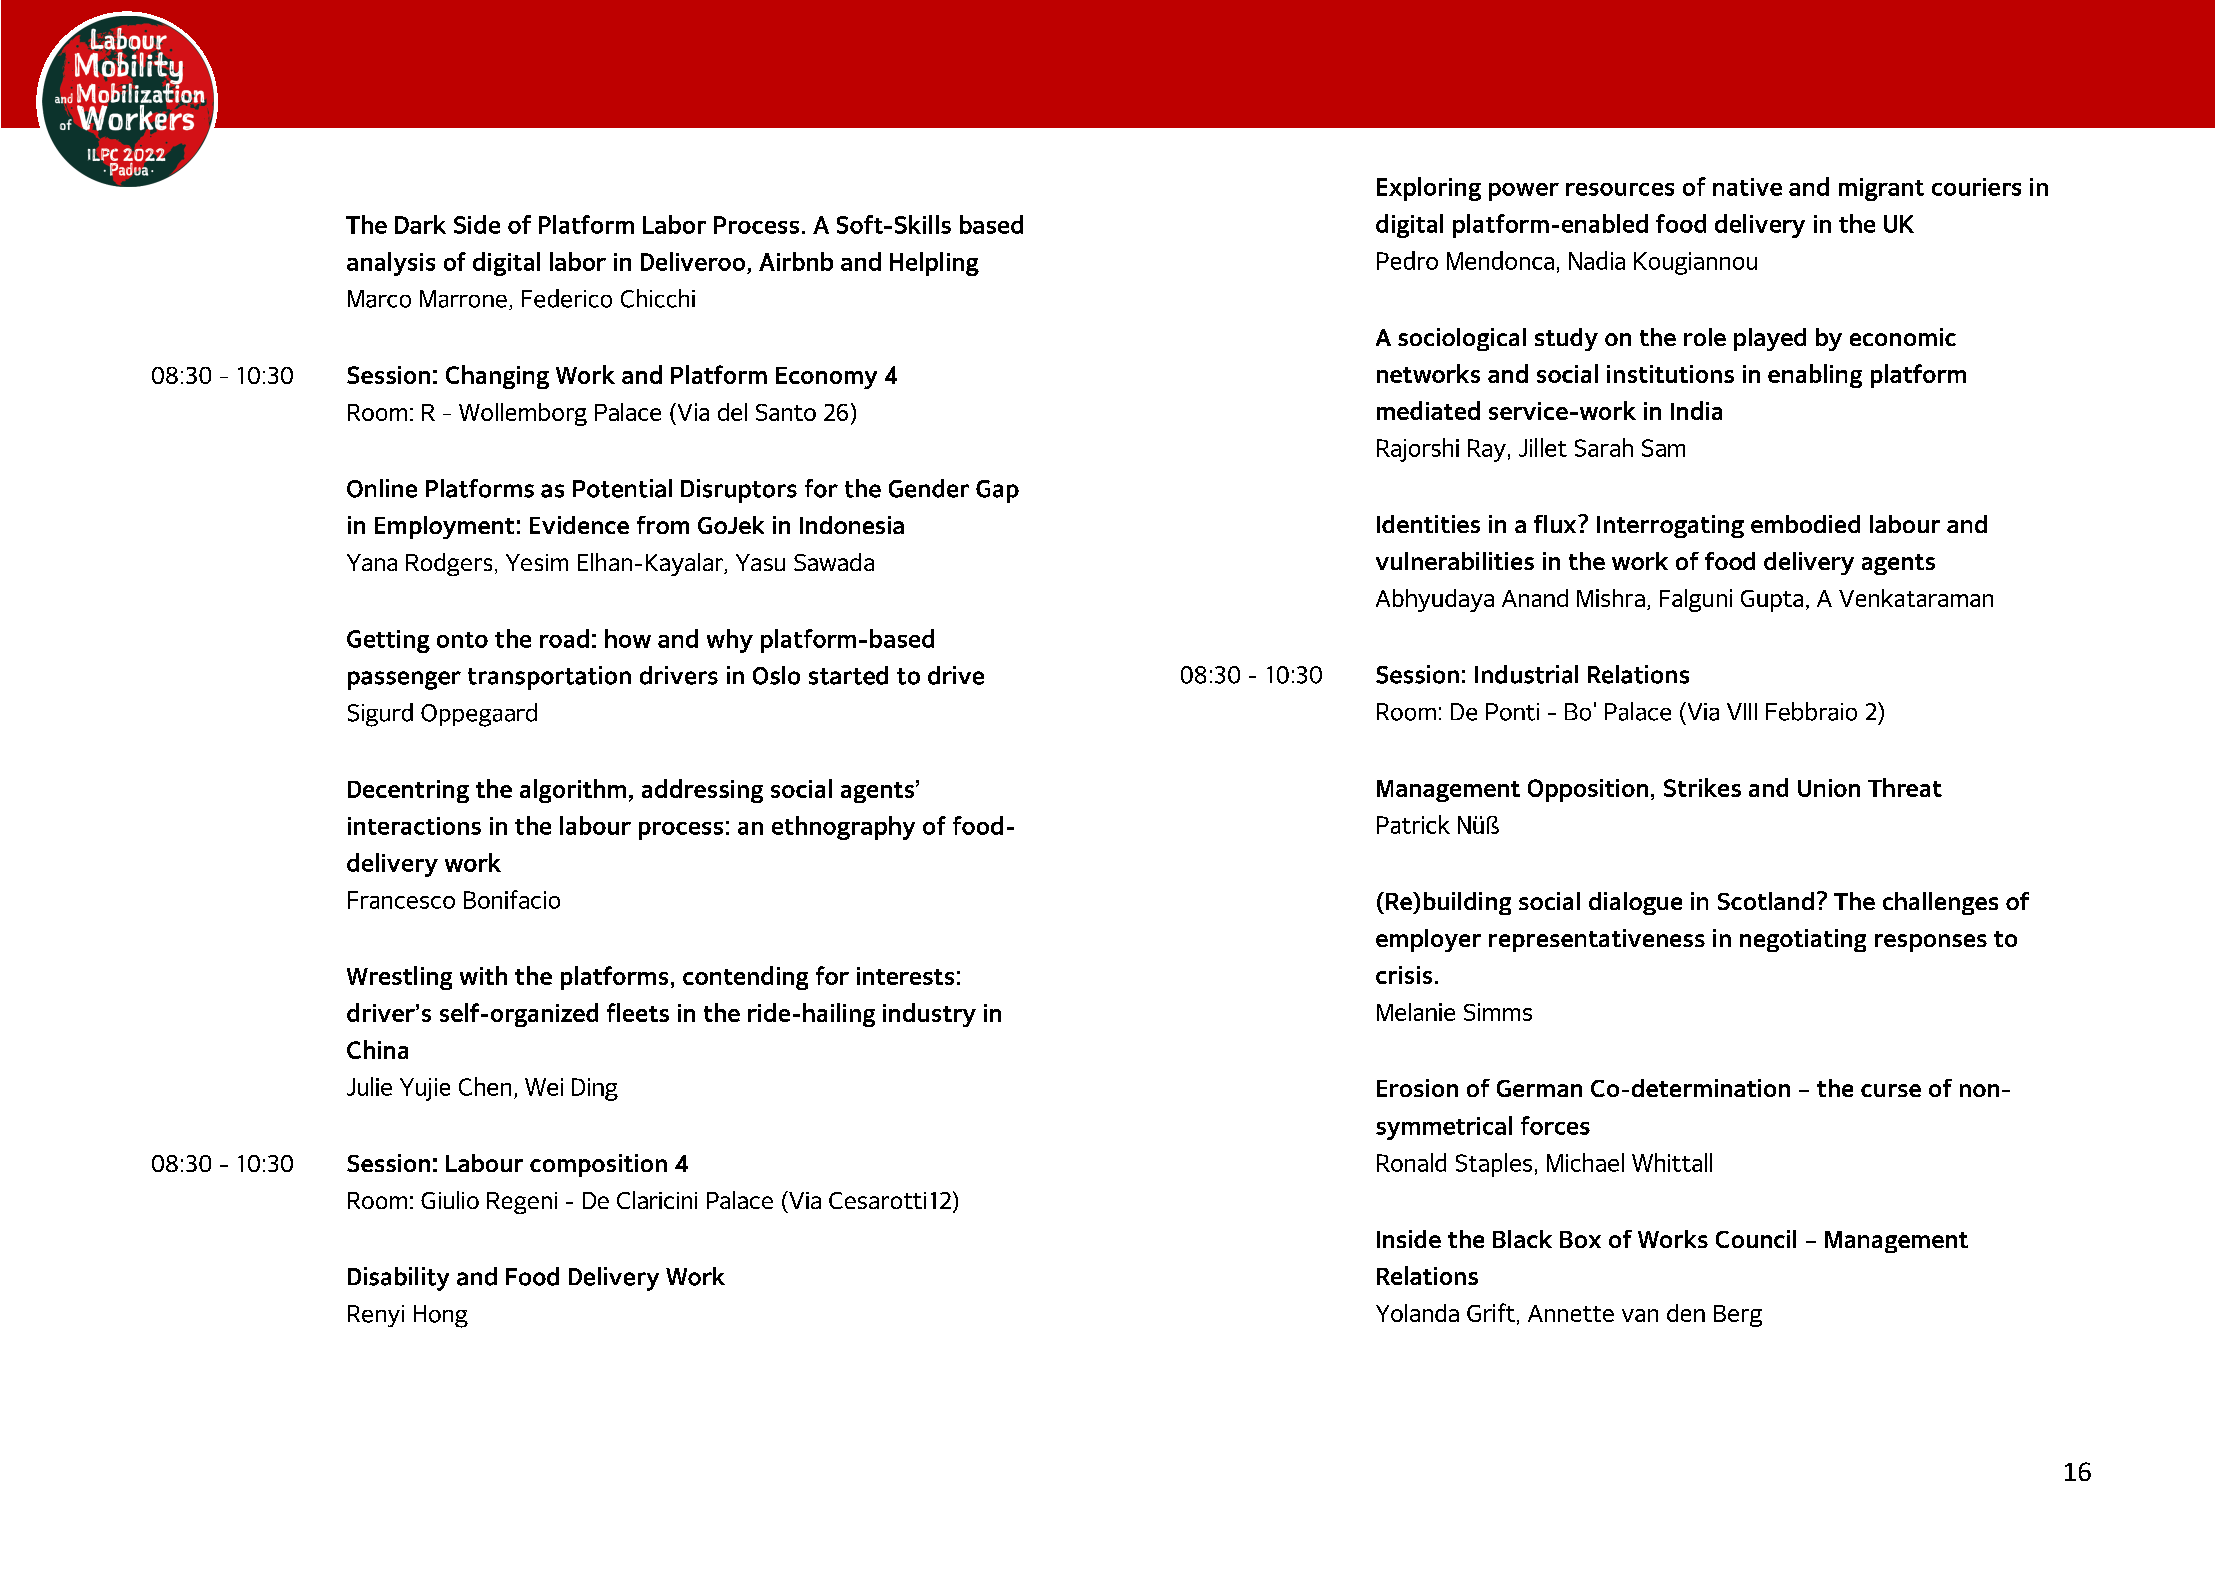 The width and height of the screenshot is (2218, 1569). I want to click on algorithm, so click(573, 791).
